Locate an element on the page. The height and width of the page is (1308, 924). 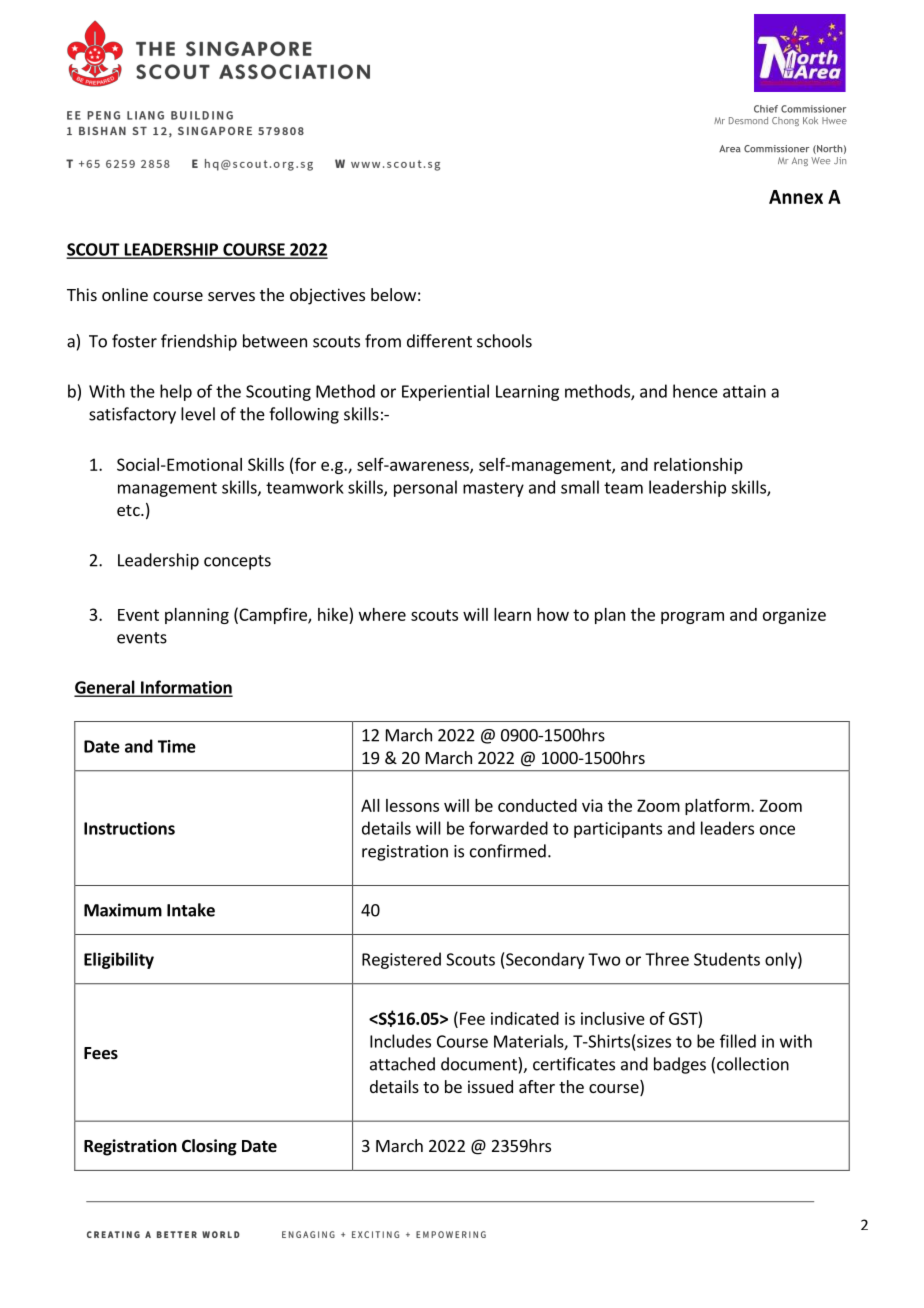
etc is located at coordinates (129, 510).
